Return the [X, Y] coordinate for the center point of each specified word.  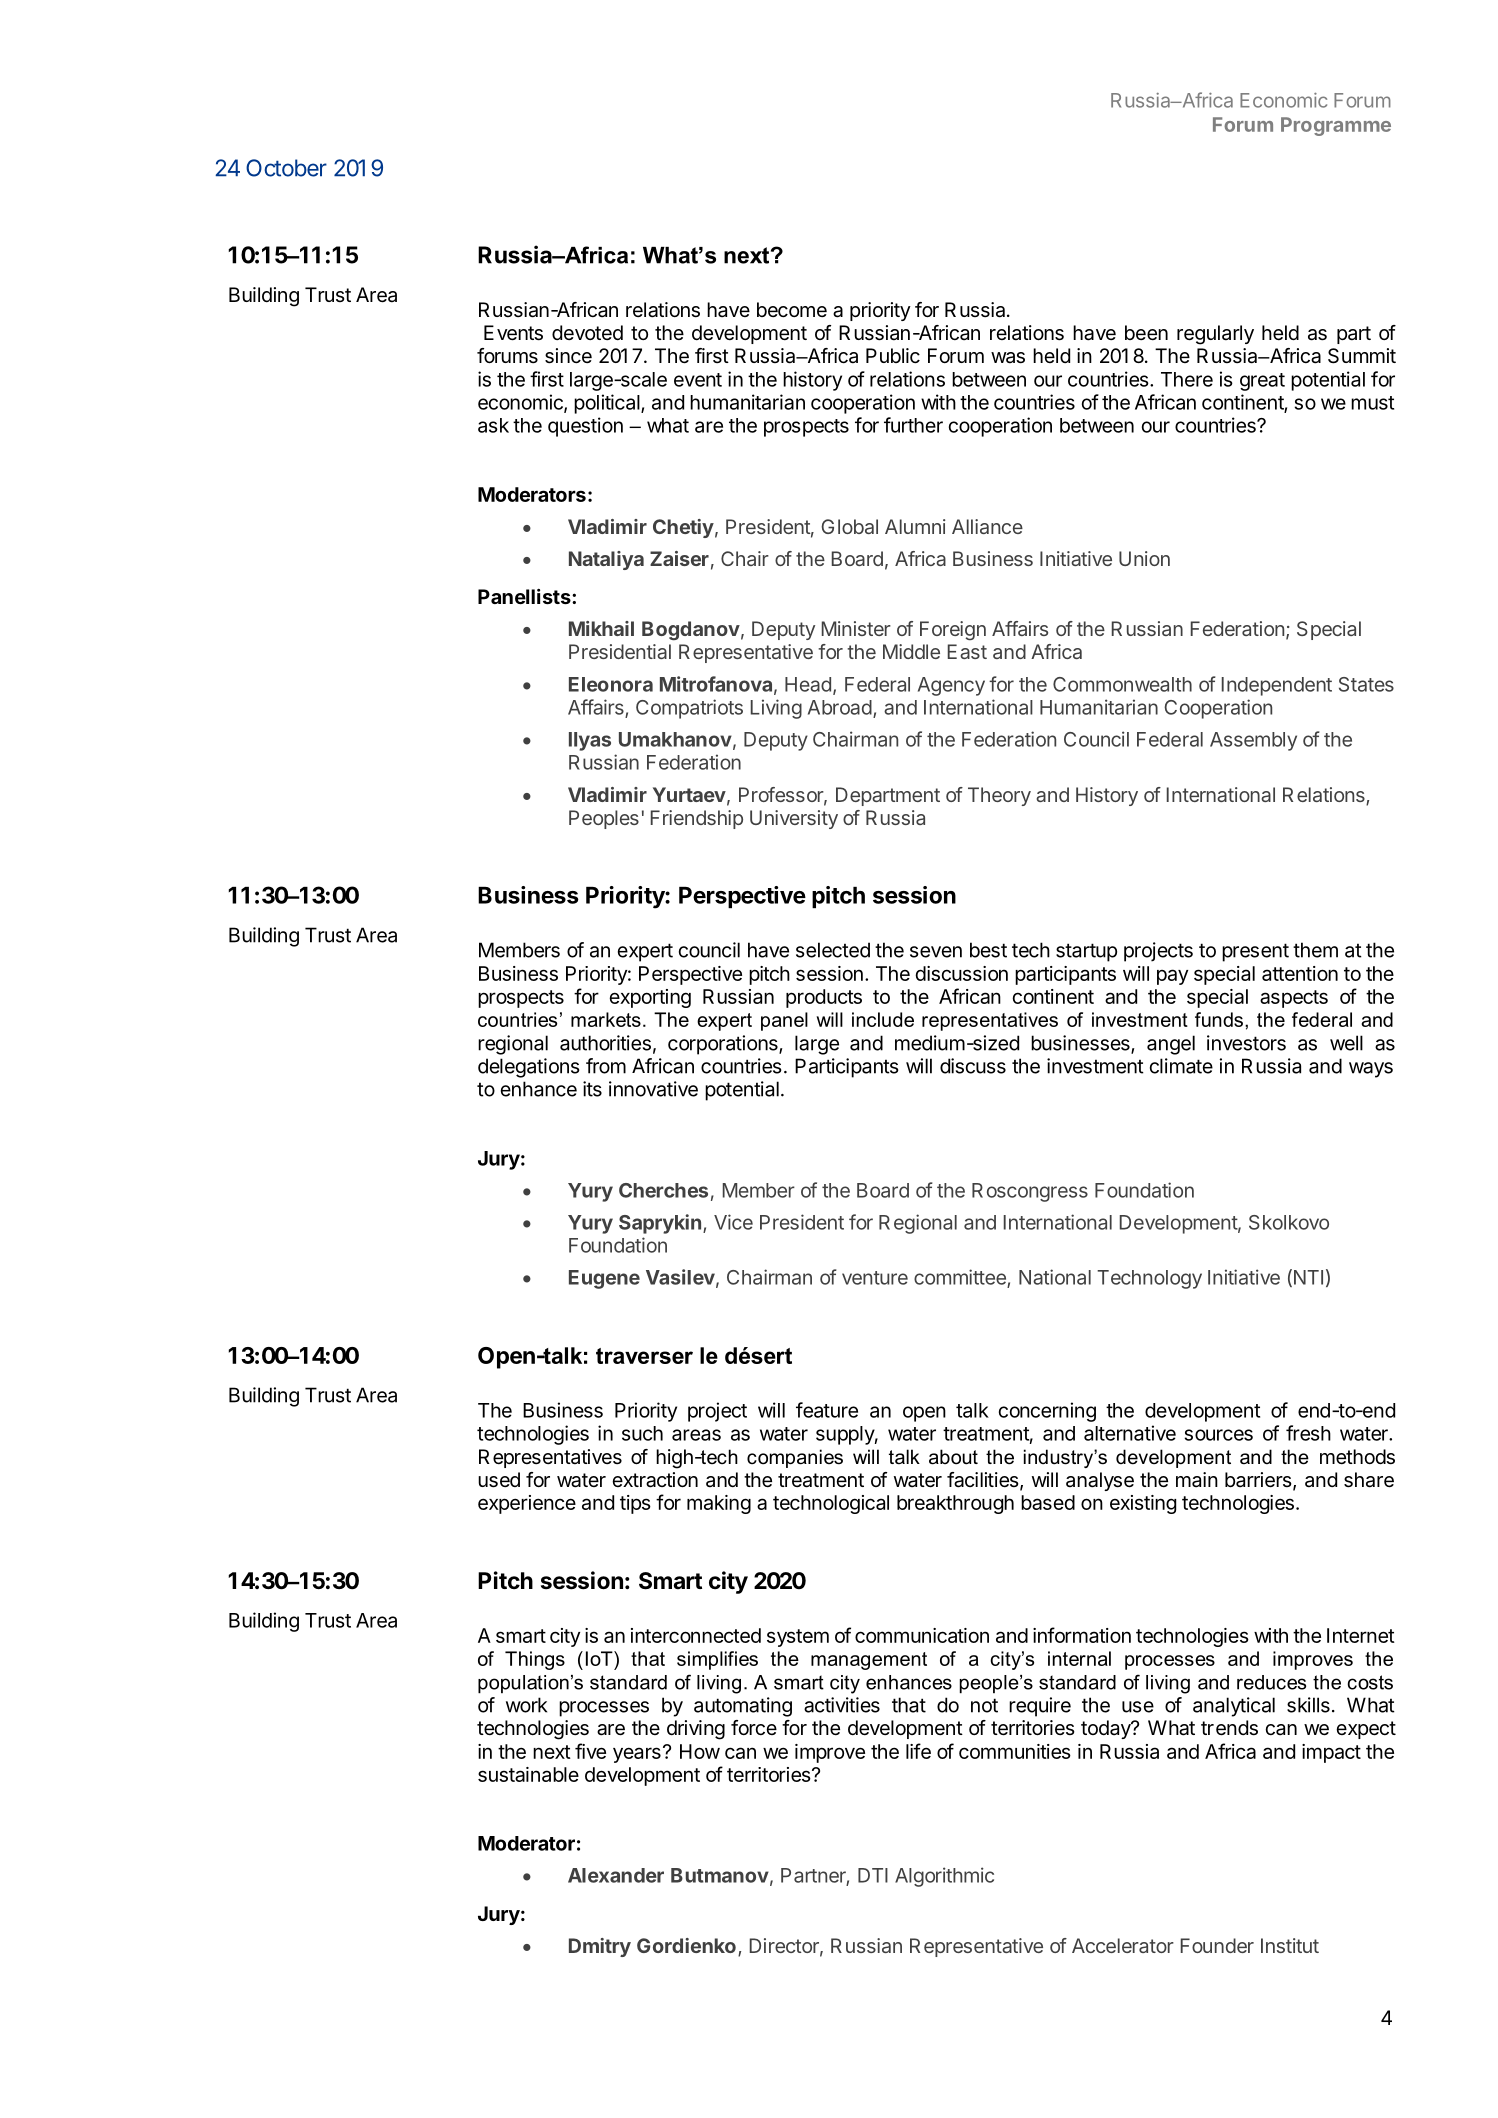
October [286, 168]
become [792, 309]
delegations [529, 1068]
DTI [873, 1875]
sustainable [528, 1774]
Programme [1336, 126]
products [824, 998]
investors [1246, 1043]
